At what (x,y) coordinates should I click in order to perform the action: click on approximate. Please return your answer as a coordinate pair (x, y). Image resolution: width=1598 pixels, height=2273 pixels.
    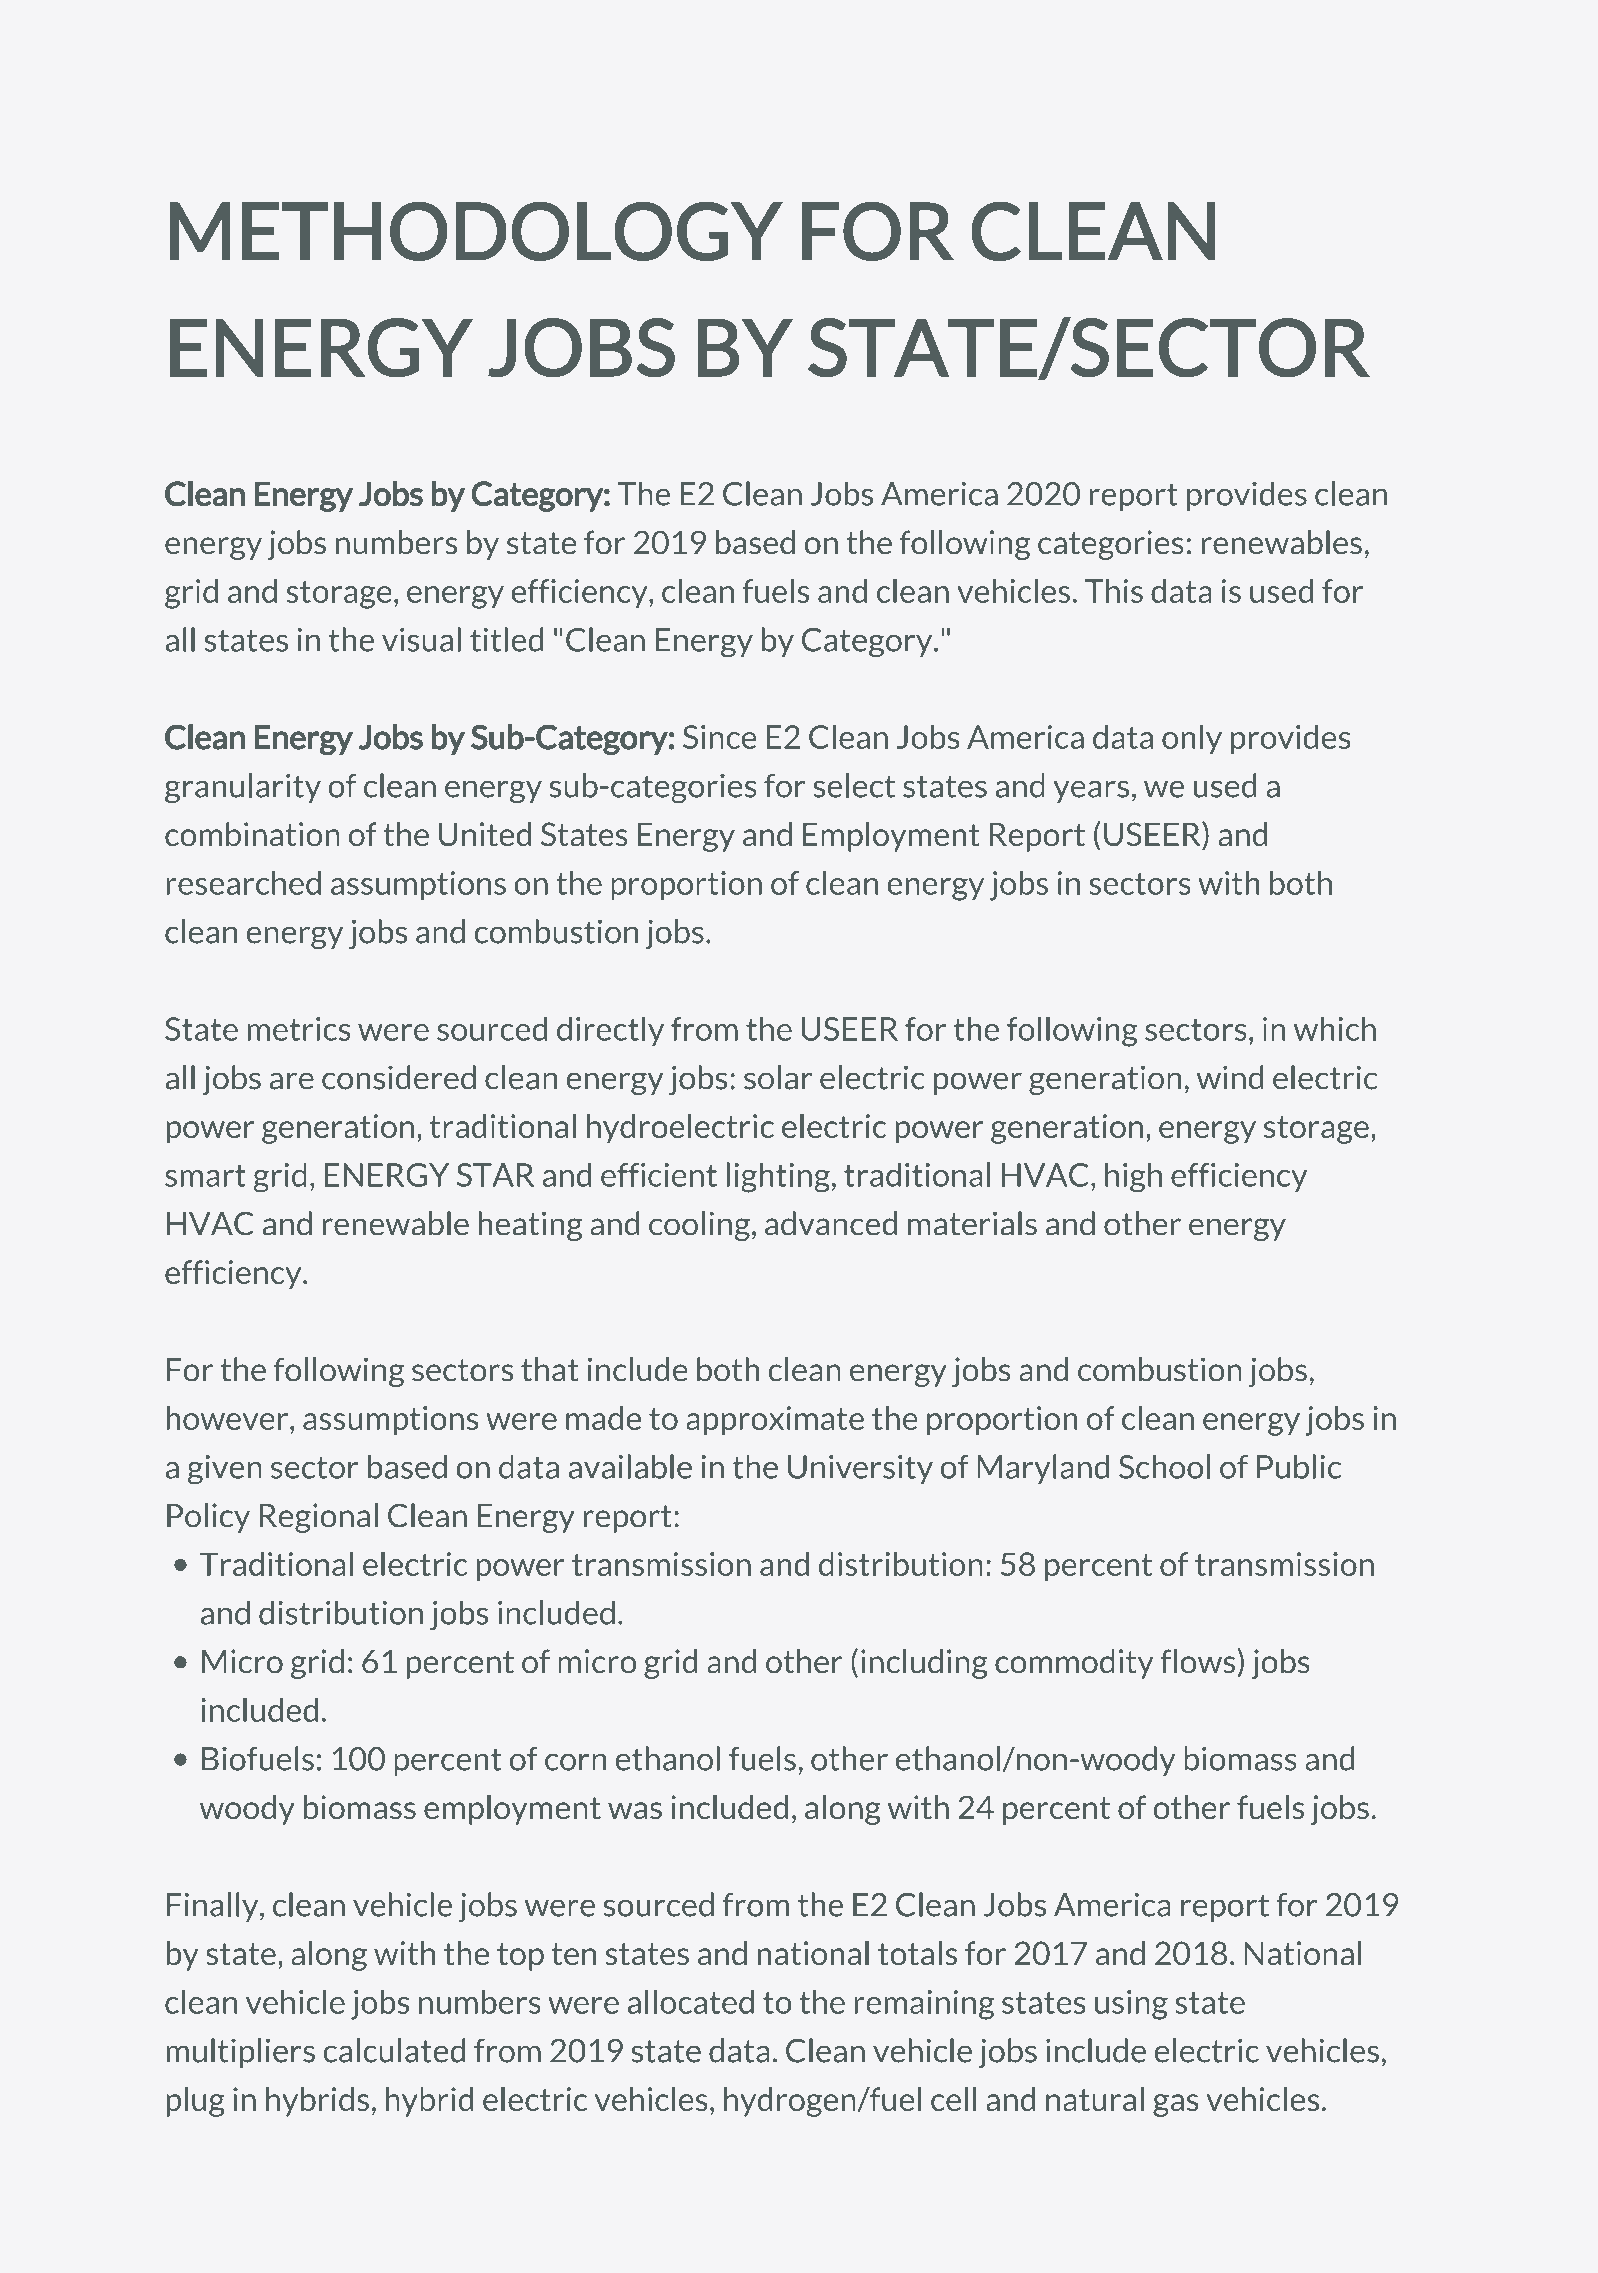
    Looking at the image, I should click on (775, 1421).
